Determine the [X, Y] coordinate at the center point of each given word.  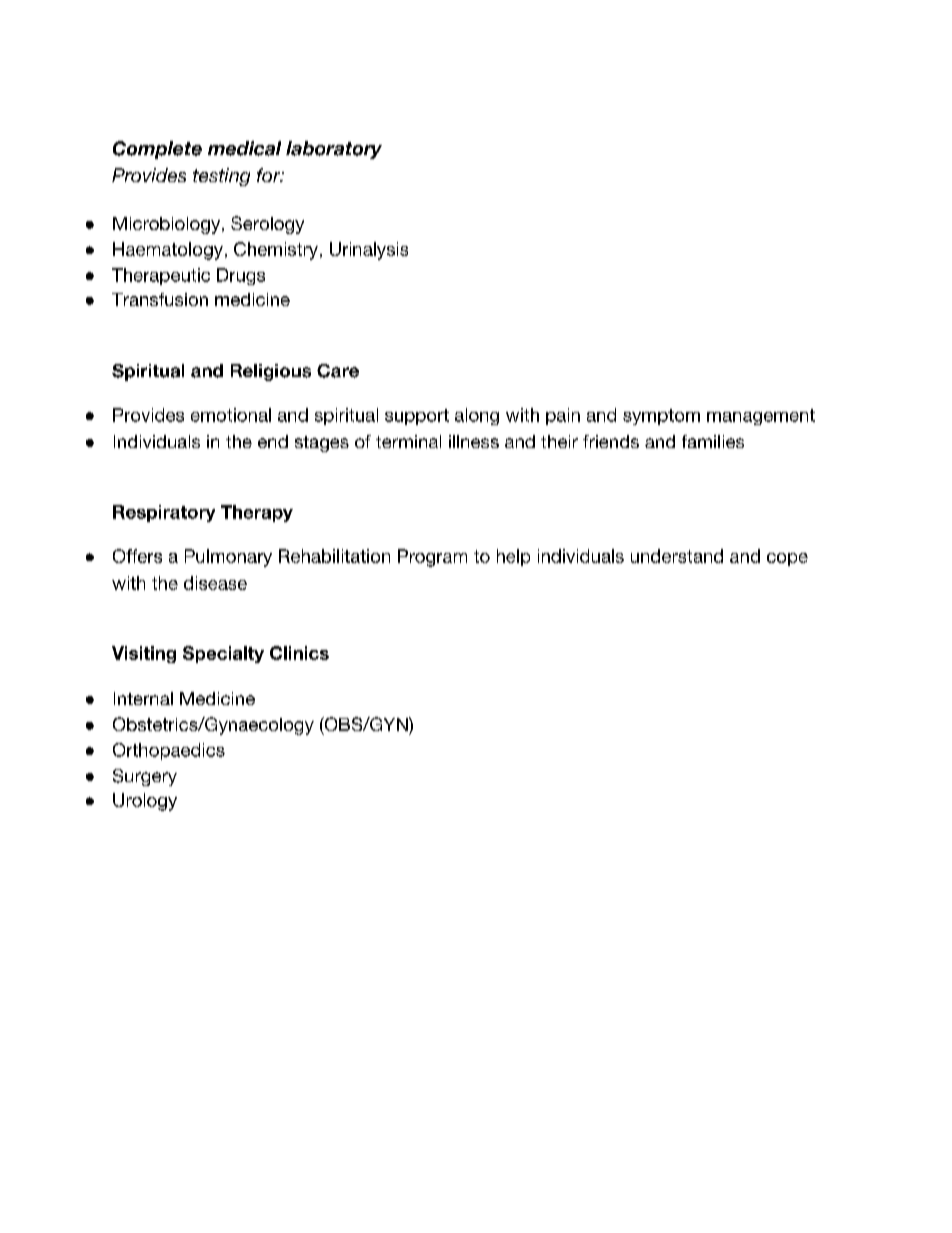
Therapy [257, 513]
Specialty [223, 654]
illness [474, 441]
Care [338, 371]
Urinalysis [369, 251]
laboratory [334, 150]
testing [221, 177]
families [713, 441]
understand [677, 556]
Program [432, 558]
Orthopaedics [169, 751]
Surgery [145, 777]
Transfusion [160, 299]
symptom [661, 417]
